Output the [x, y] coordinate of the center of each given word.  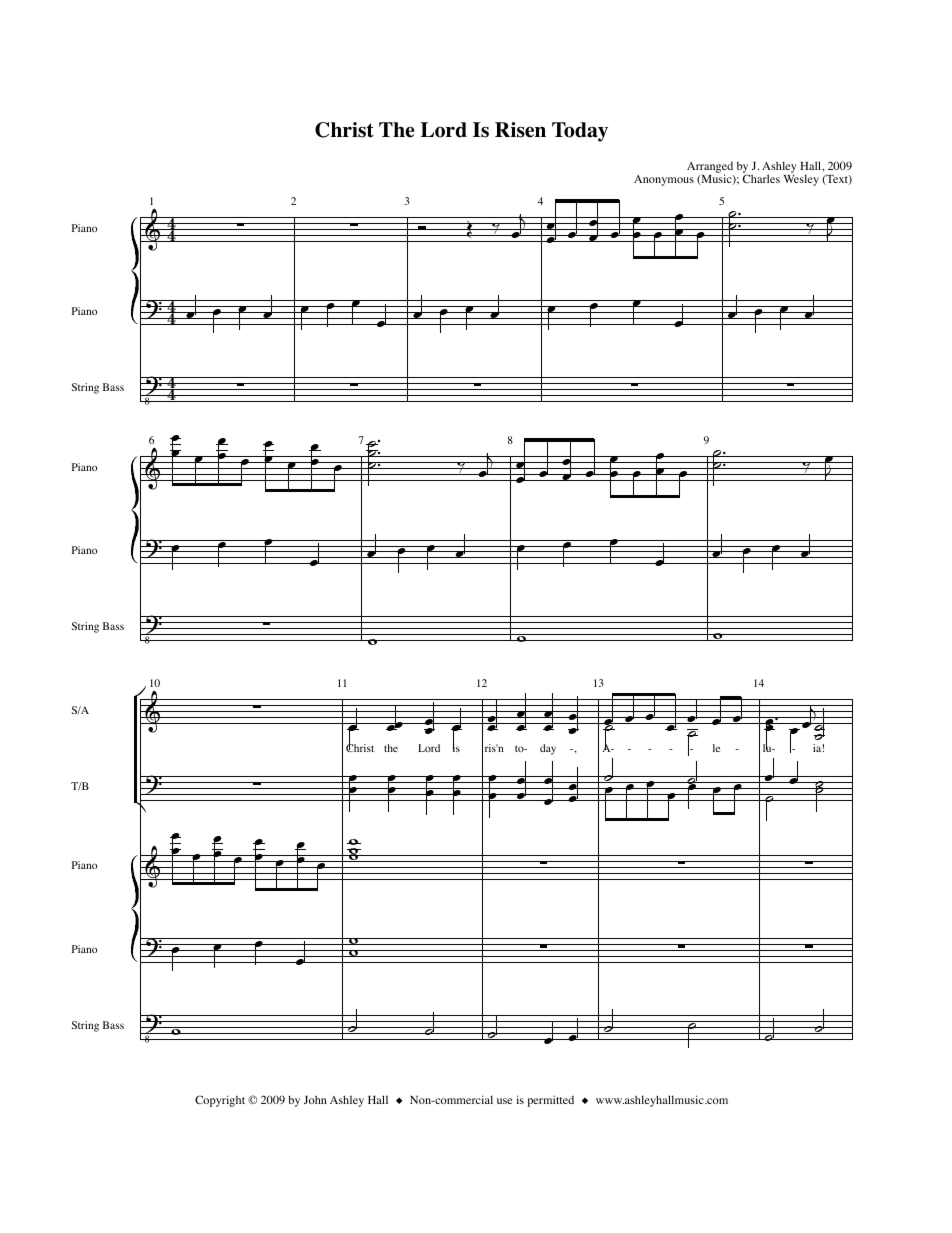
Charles [761, 177]
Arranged [710, 169]
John [315, 1099]
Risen [520, 130]
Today [580, 132]
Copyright [220, 1101]
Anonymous [664, 180]
